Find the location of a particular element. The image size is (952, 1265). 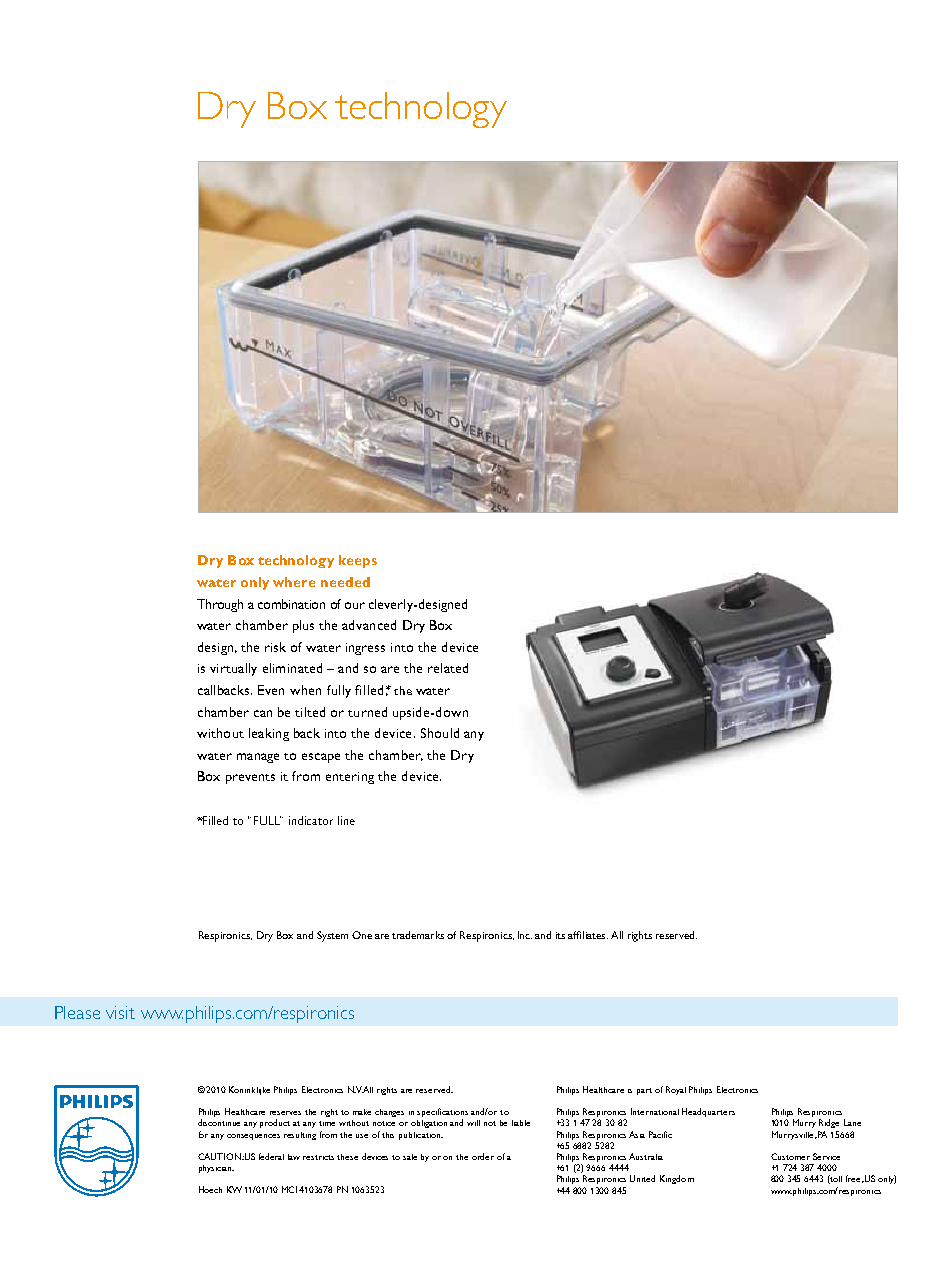

trademarks is located at coordinates (418, 935).
